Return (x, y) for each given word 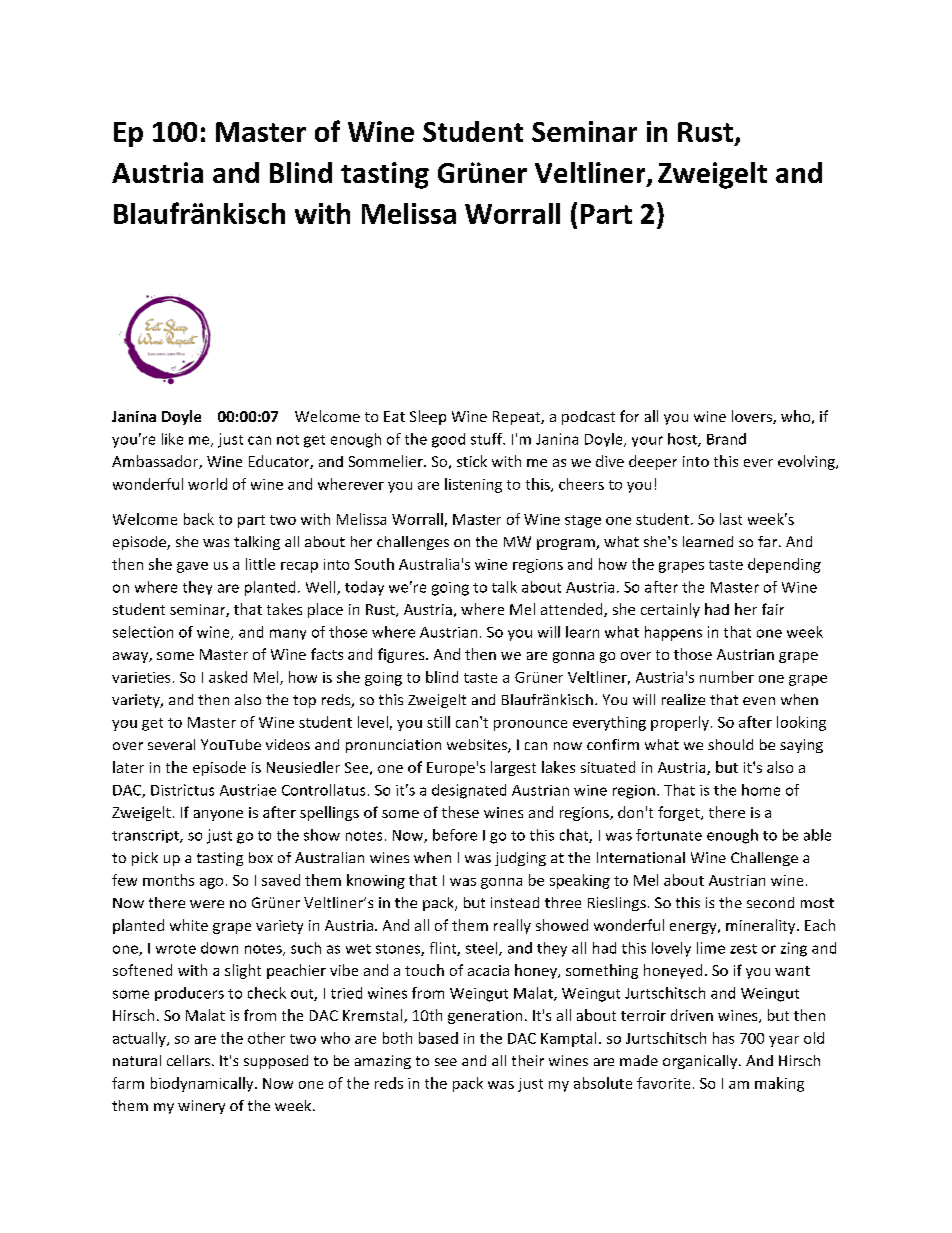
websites (478, 746)
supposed (276, 1062)
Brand (726, 439)
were (207, 904)
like (172, 439)
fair (773, 609)
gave (192, 567)
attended (573, 610)
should (730, 744)
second (770, 902)
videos (288, 744)
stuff (488, 439)
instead (515, 902)
